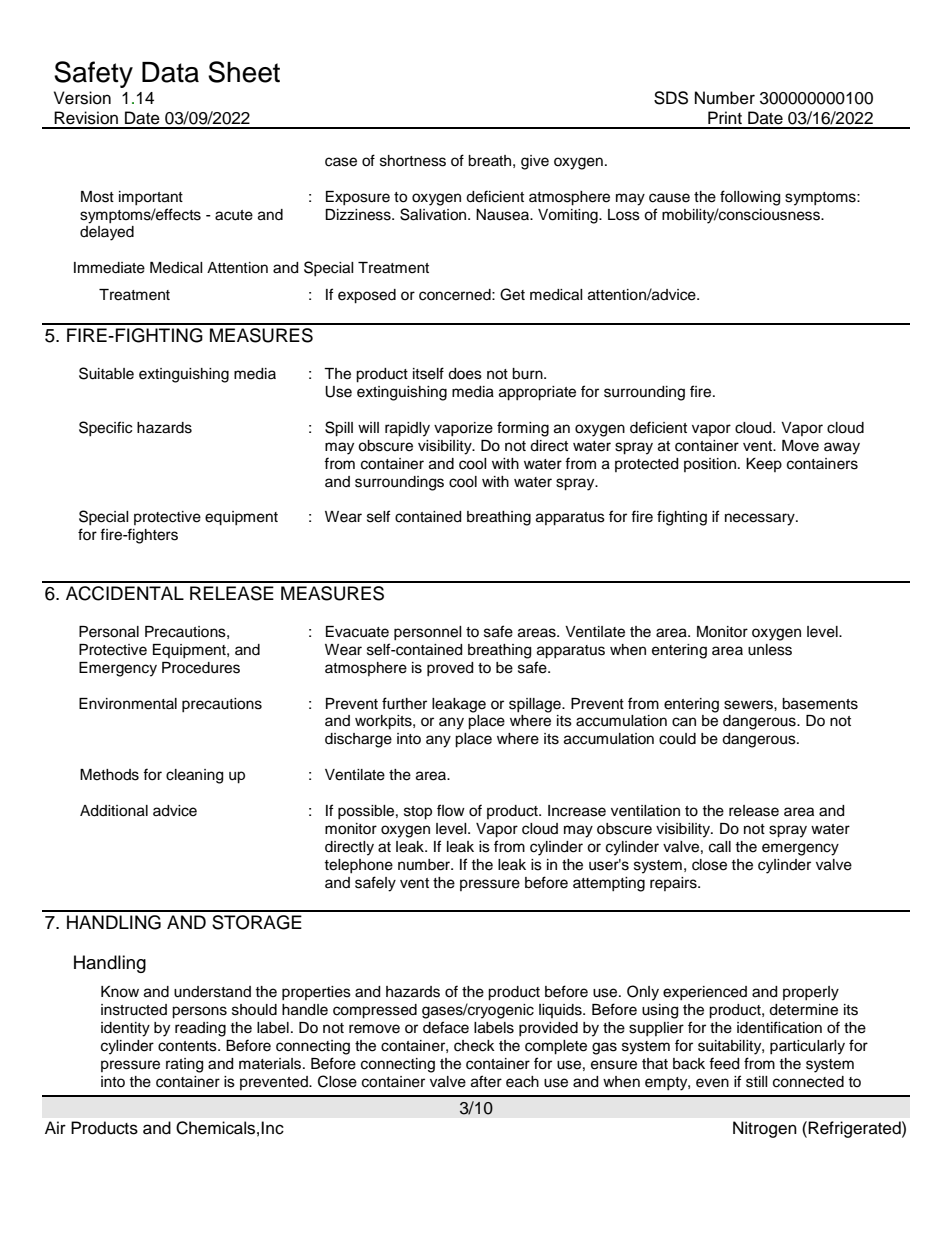 The height and width of the document is (1233, 952). What do you see at coordinates (170, 72) in the document?
I see `Data` at bounding box center [170, 72].
